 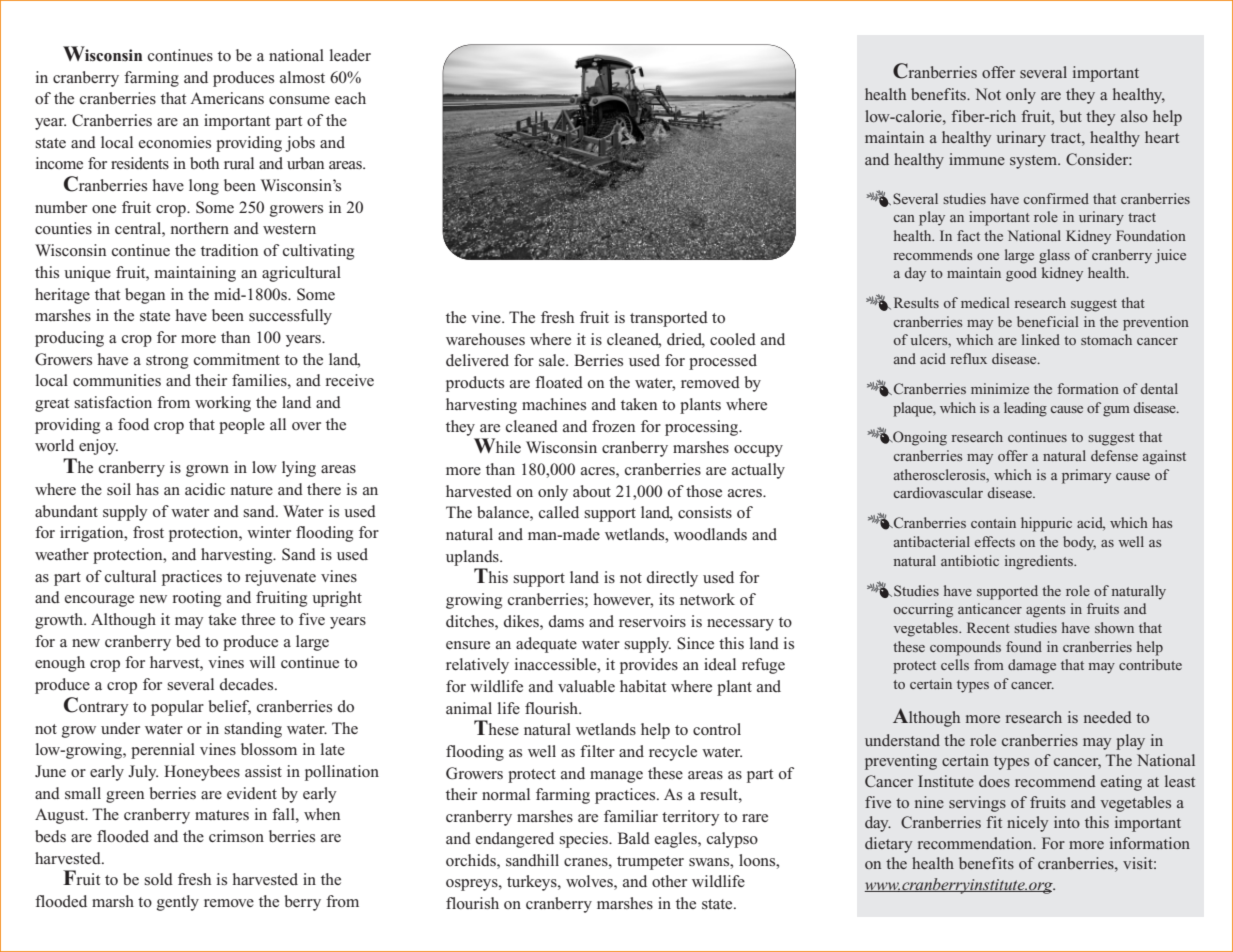 I want to click on habitat, so click(x=643, y=686).
